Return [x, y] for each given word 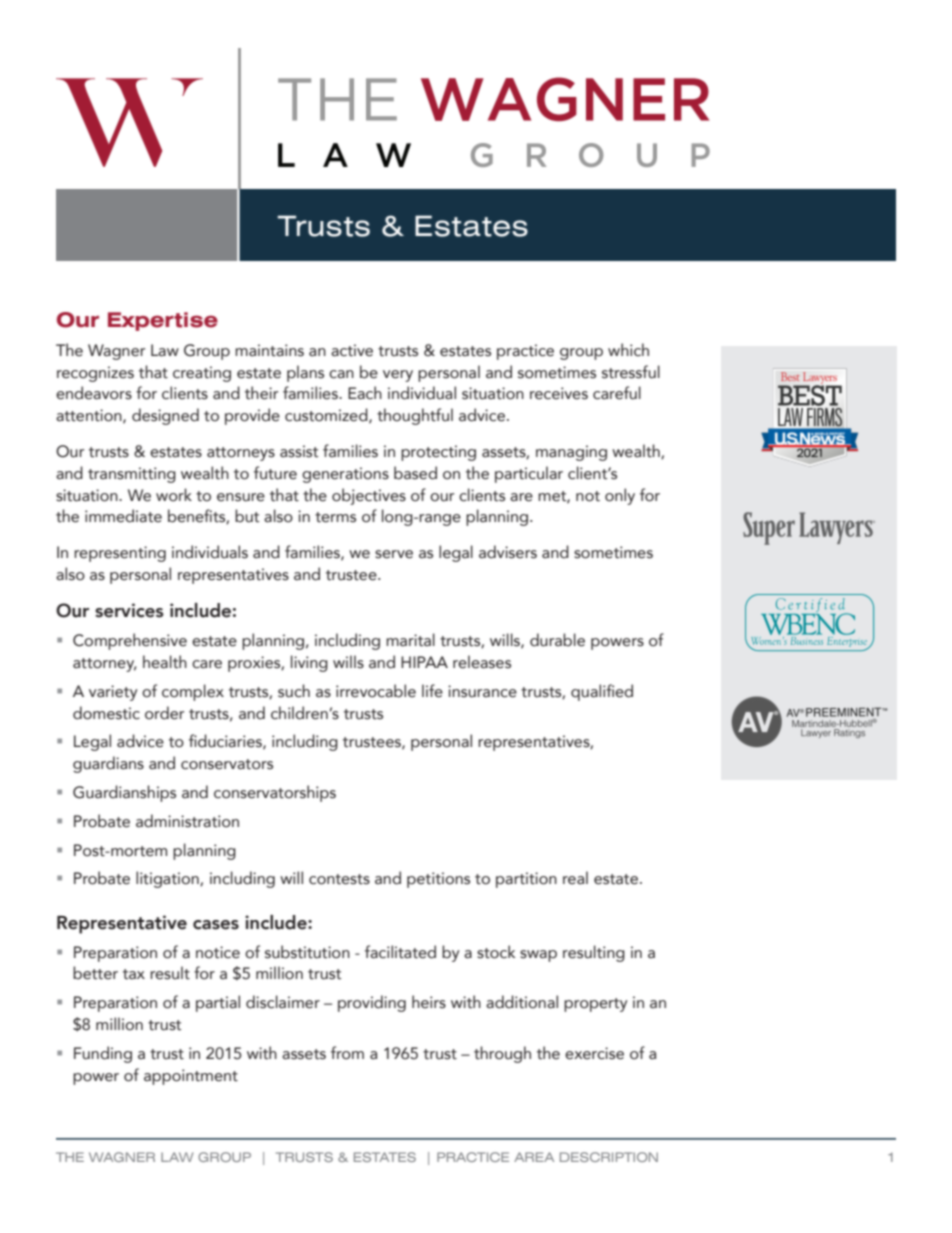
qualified [602, 692]
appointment [191, 1077]
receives [559, 393]
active [352, 350]
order [164, 713]
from [347, 1053]
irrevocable [376, 691]
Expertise [163, 321]
